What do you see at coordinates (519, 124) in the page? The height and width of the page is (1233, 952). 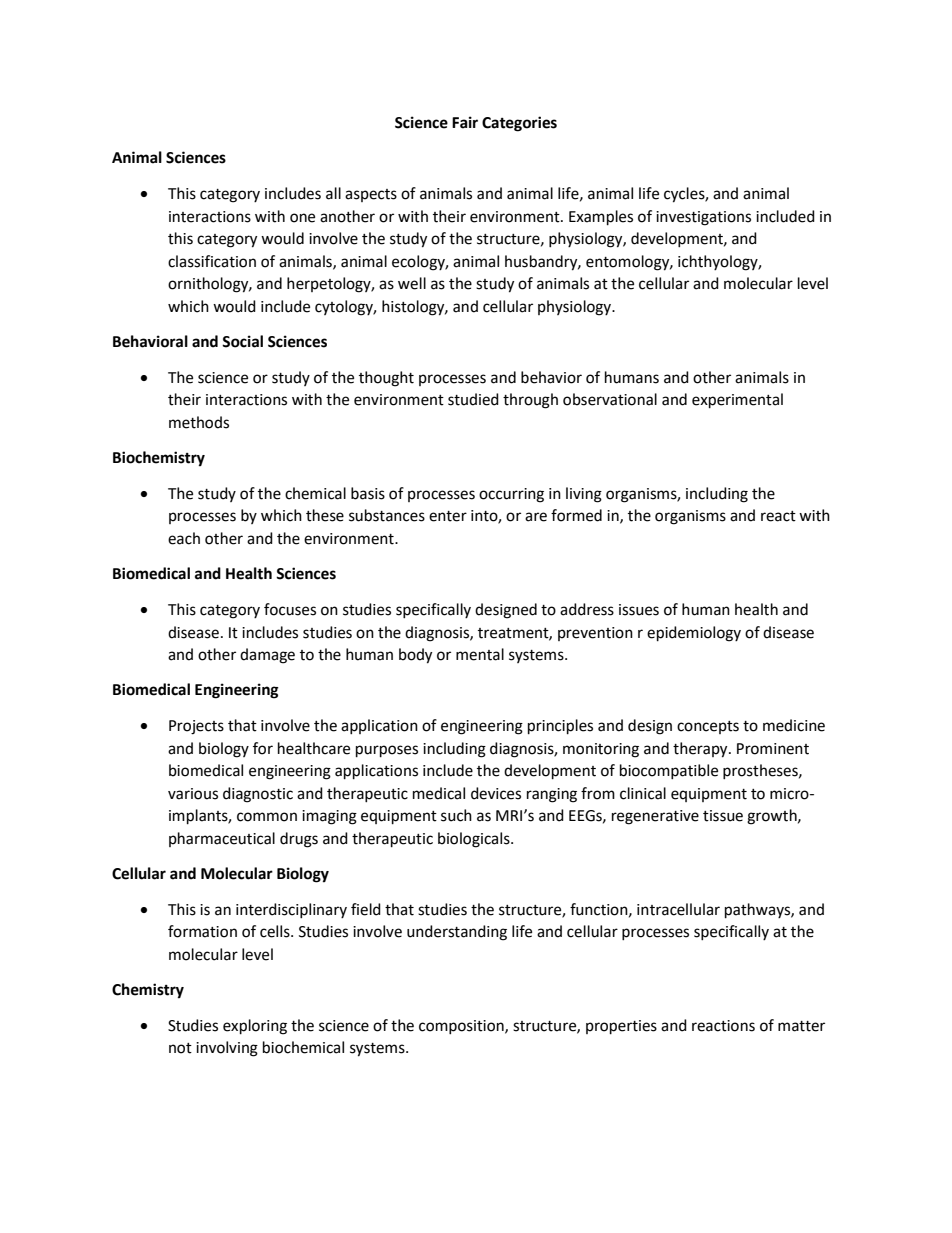 I see `Categories` at bounding box center [519, 124].
